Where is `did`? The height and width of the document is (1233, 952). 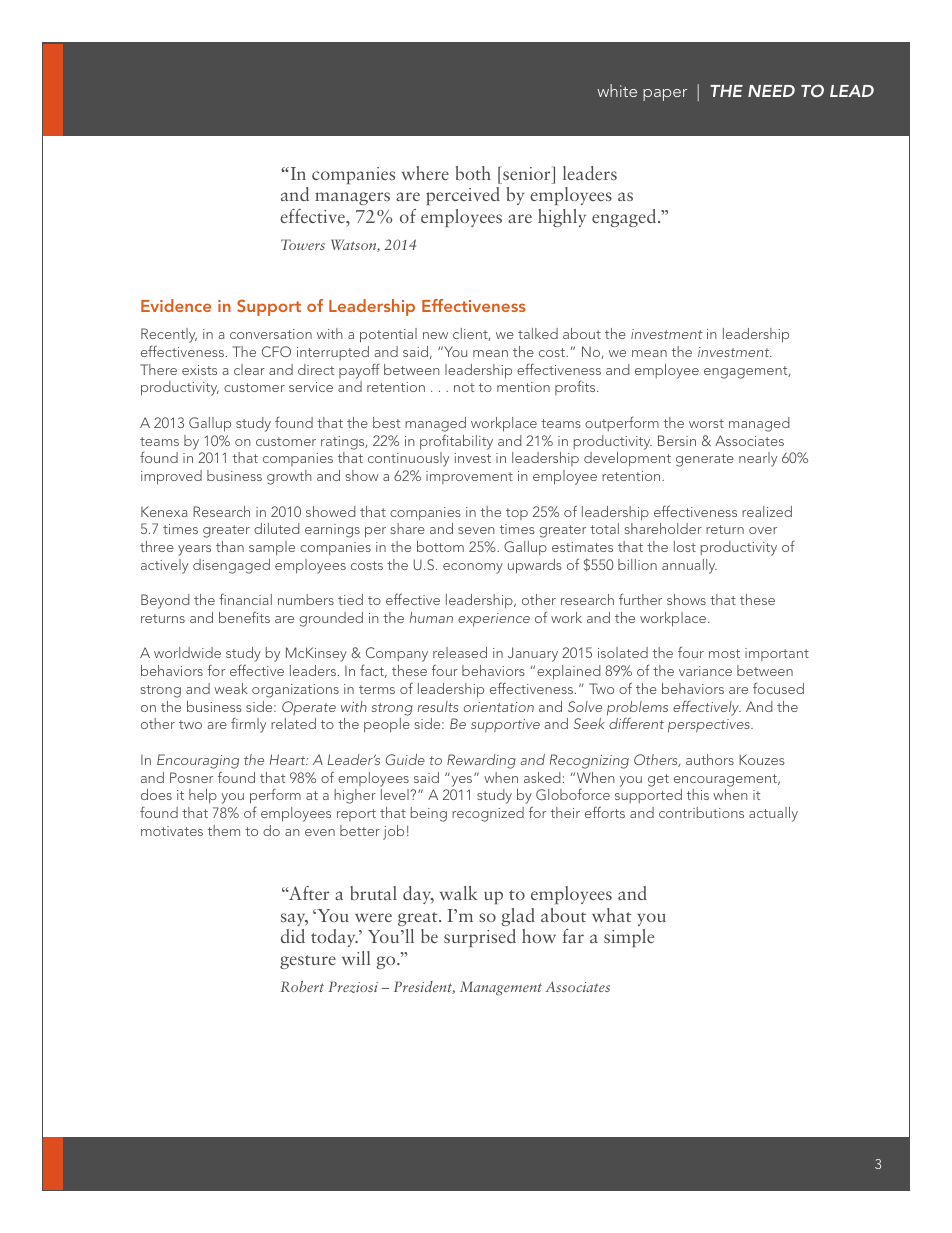
did is located at coordinates (293, 936).
